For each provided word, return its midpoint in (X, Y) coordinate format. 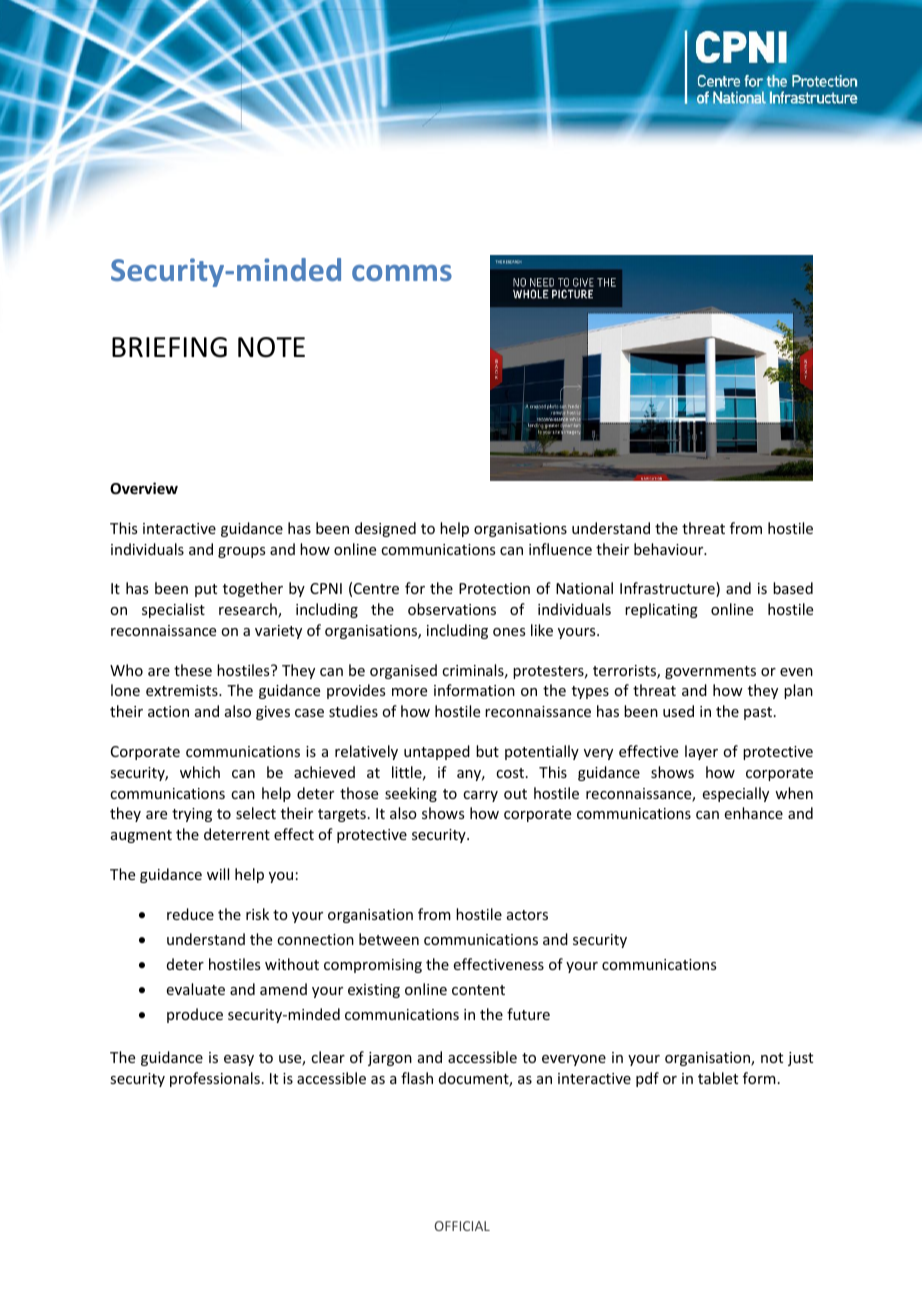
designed (385, 529)
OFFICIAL (462, 1226)
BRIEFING (169, 347)
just (800, 1059)
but (487, 751)
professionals (215, 1079)
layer (701, 752)
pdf (647, 1079)
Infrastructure (668, 589)
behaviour (670, 549)
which (200, 772)
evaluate (196, 989)
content (478, 990)
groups (241, 552)
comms (402, 273)
